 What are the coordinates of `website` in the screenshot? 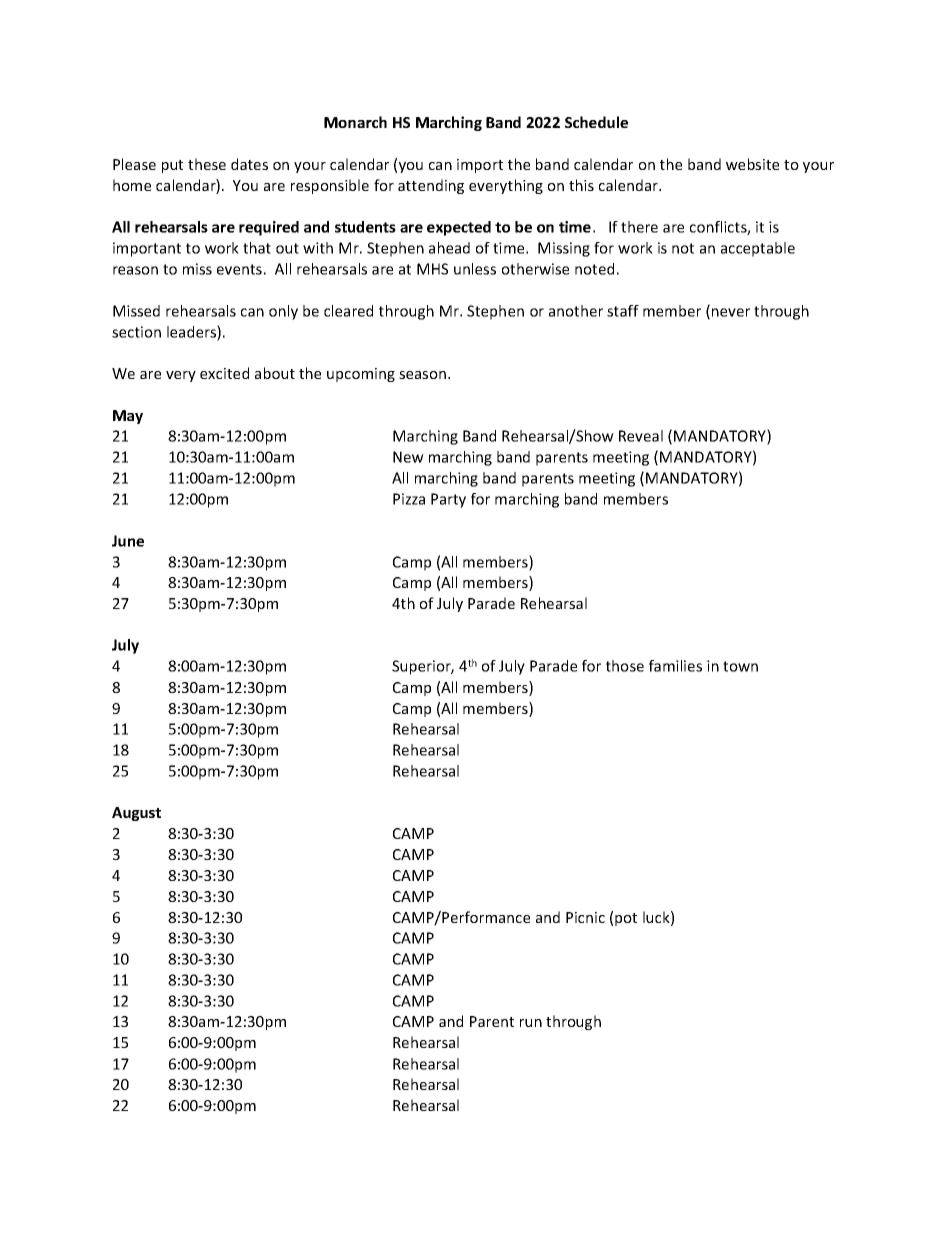 It's located at (752, 164).
